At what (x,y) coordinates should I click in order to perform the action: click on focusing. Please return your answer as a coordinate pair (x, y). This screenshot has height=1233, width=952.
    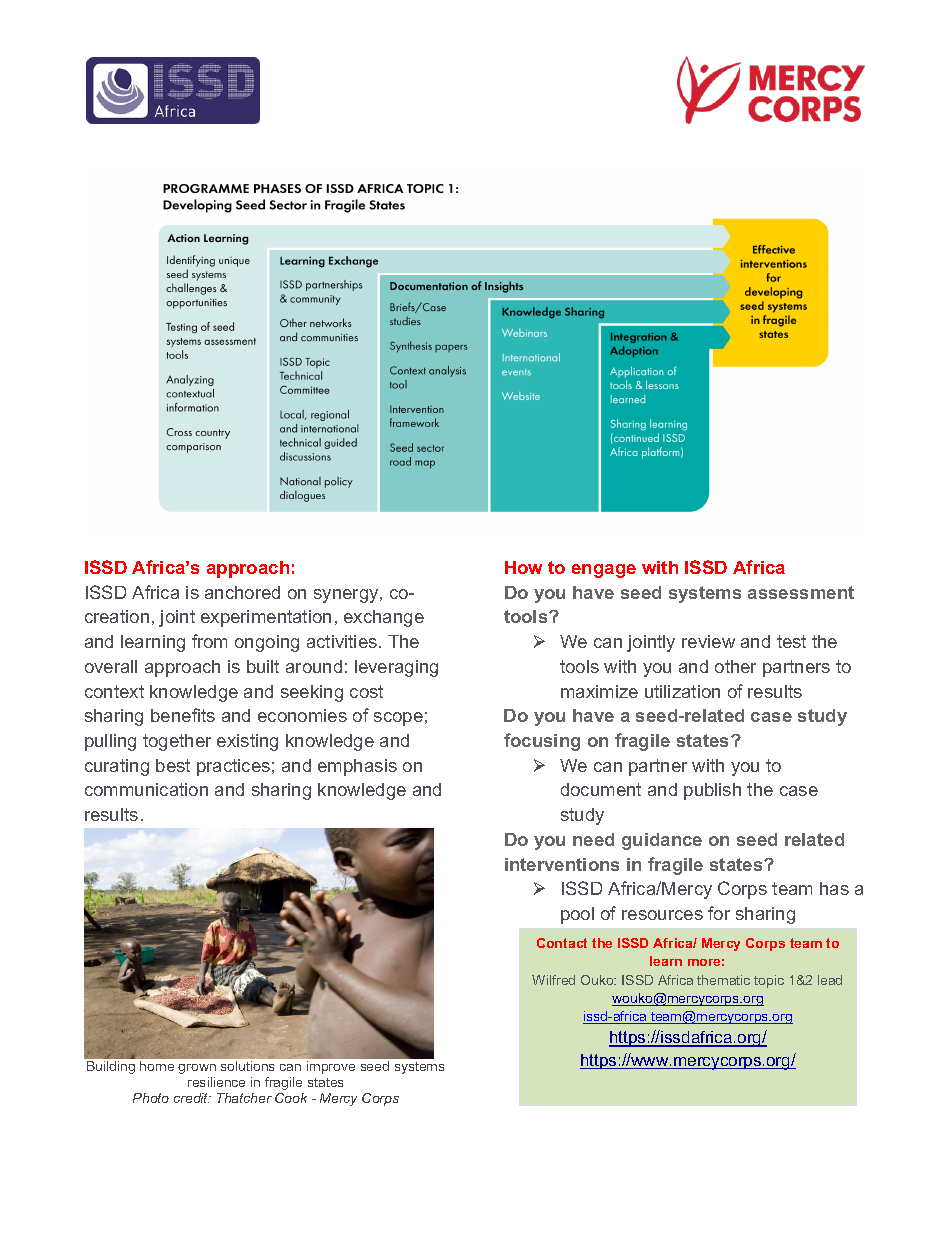
    Looking at the image, I should click on (542, 742).
